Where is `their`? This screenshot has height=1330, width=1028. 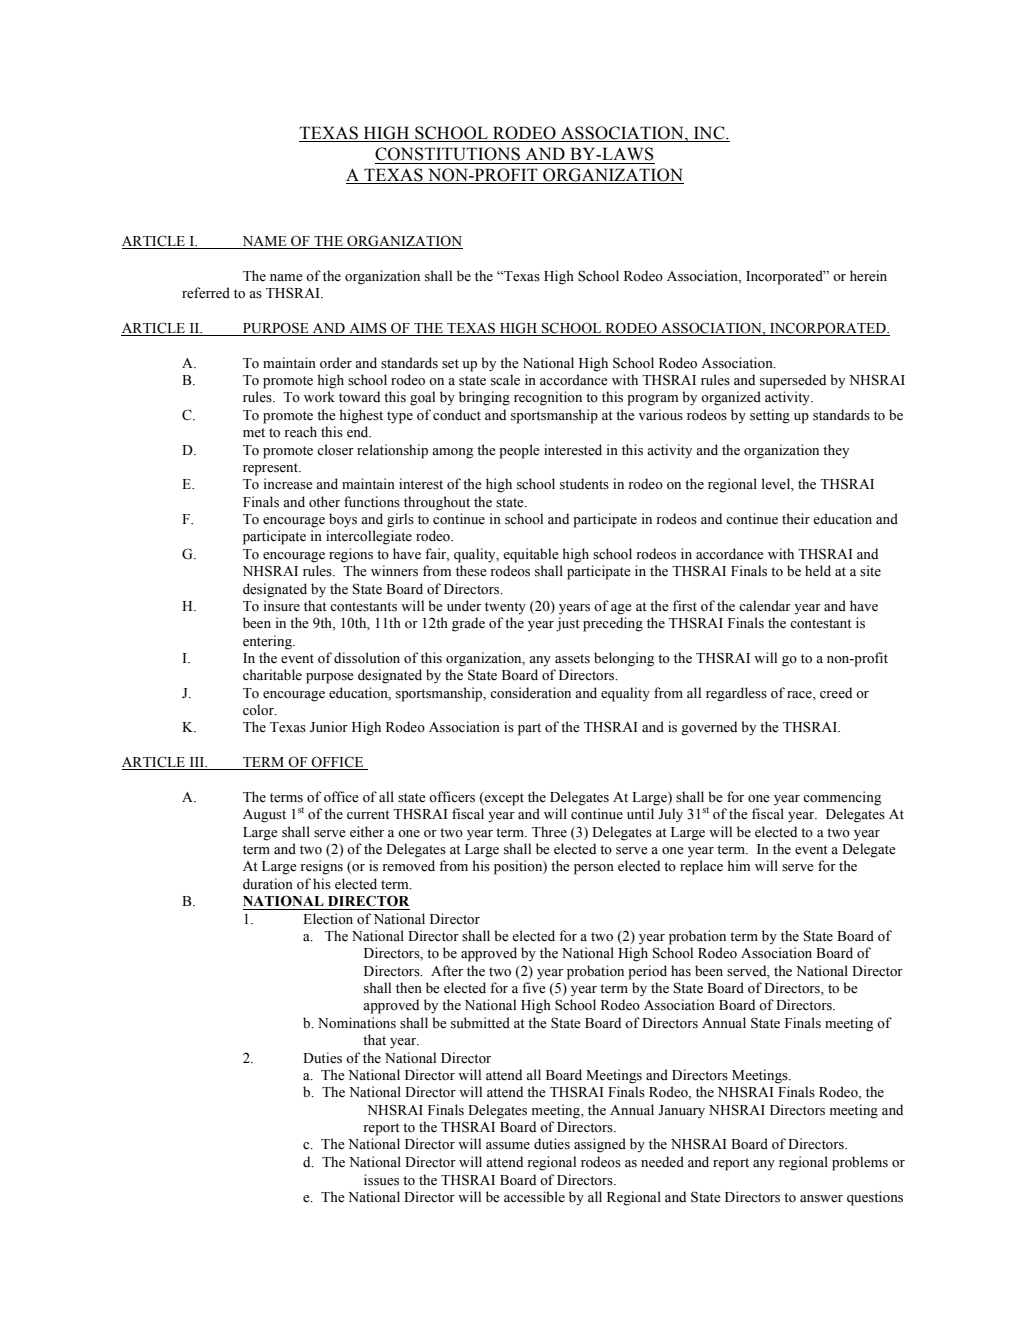 their is located at coordinates (796, 519).
